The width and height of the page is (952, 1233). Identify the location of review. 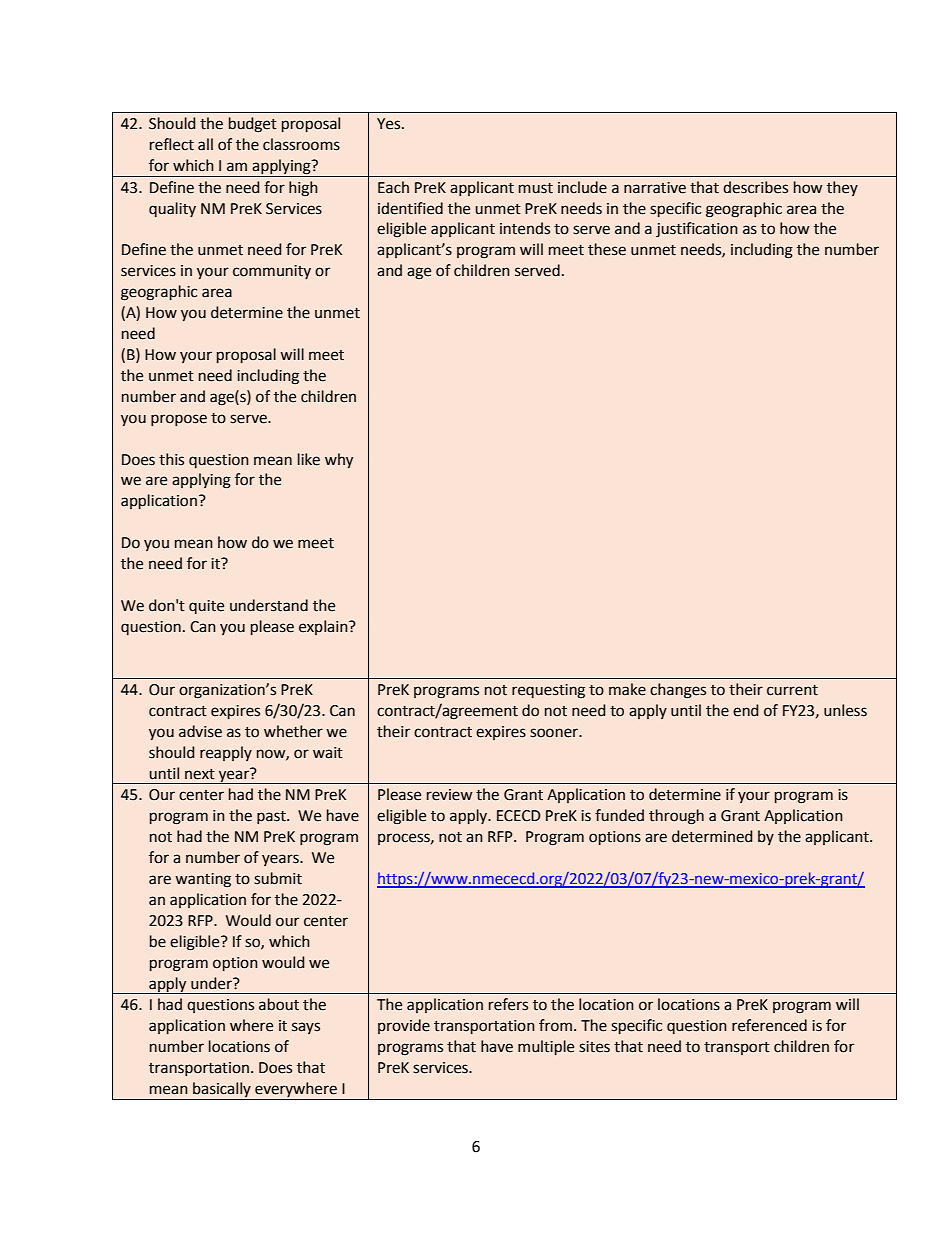
(450, 795).
